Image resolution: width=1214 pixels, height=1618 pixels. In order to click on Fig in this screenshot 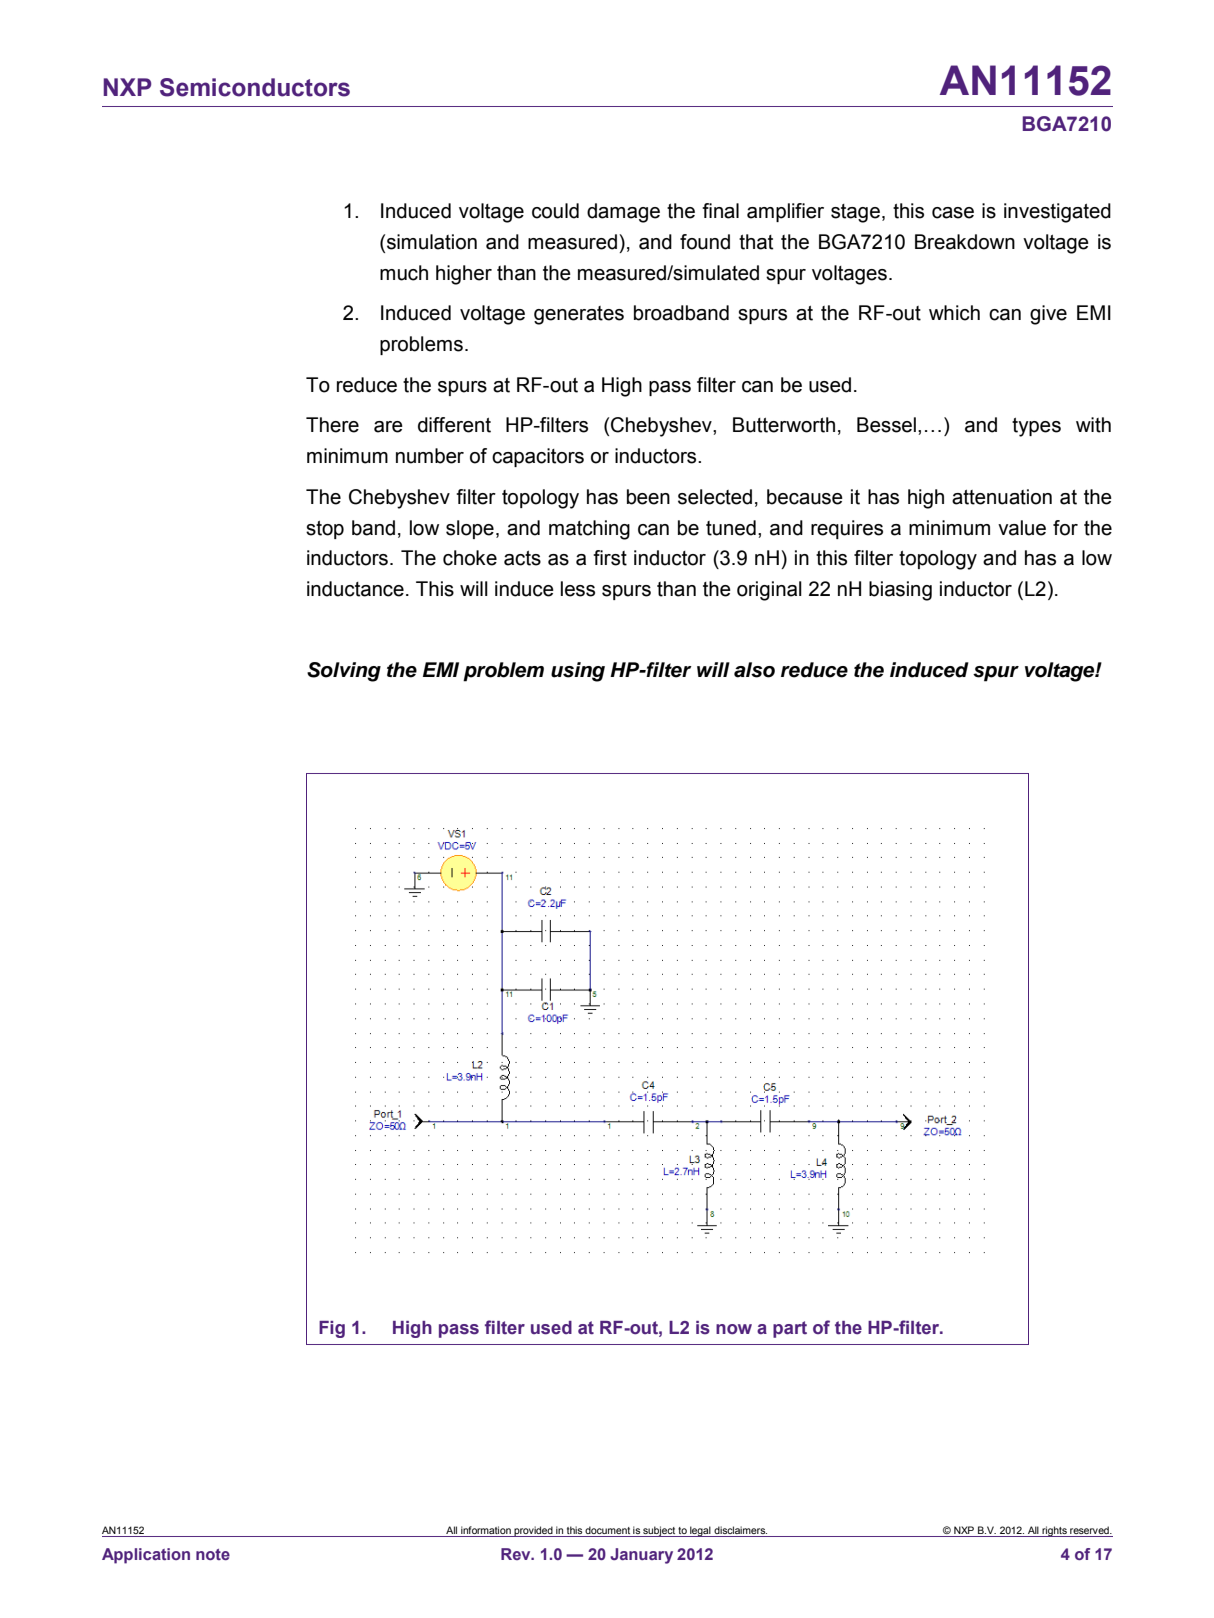, I will do `click(332, 1329)`.
